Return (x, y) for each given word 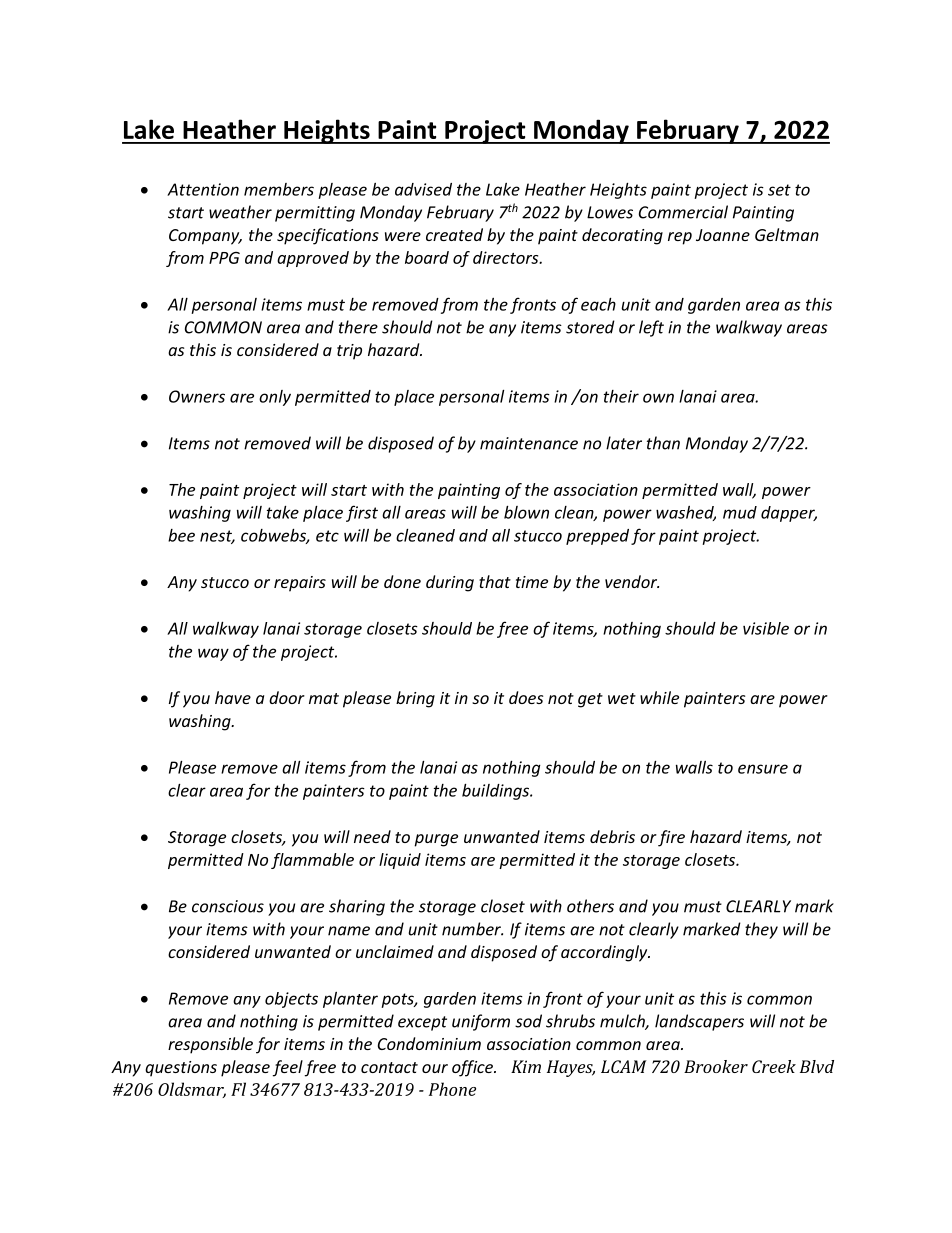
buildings (497, 792)
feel (288, 1068)
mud (740, 512)
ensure (763, 769)
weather (240, 212)
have (233, 697)
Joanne (723, 235)
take (283, 512)
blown (526, 512)
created (454, 234)
